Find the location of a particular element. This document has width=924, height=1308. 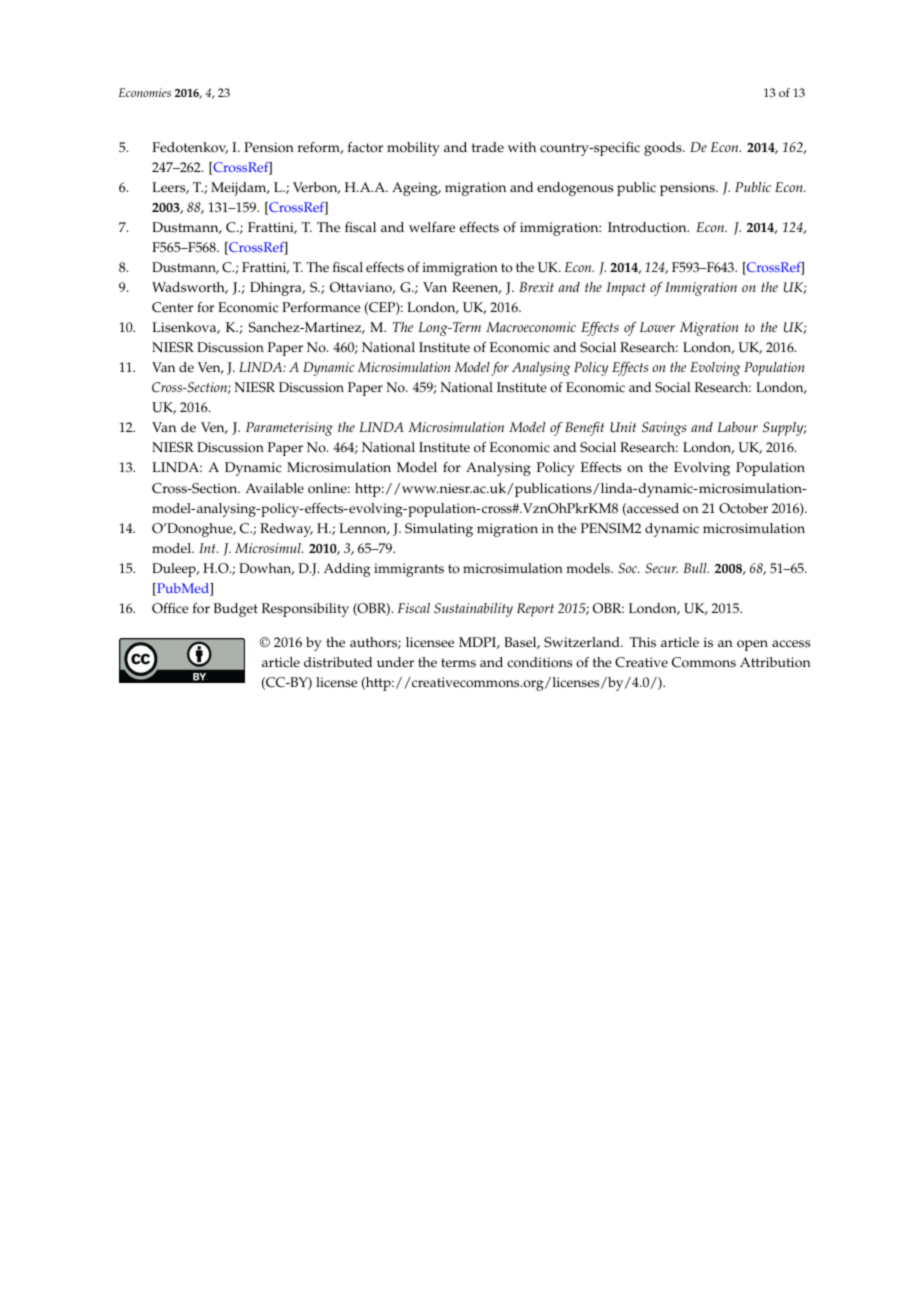

trade is located at coordinates (488, 147).
